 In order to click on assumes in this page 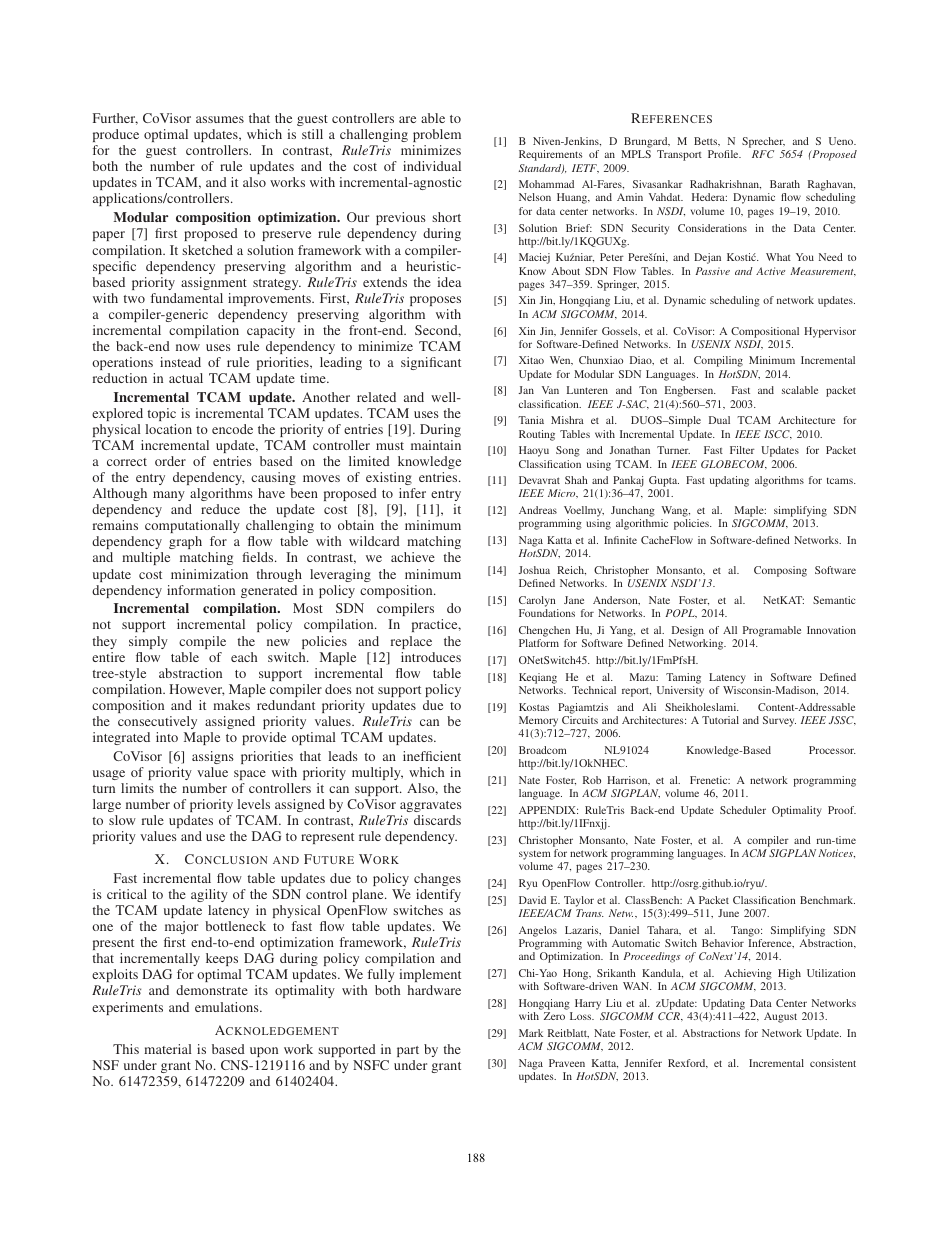, I will do `click(220, 119)`.
